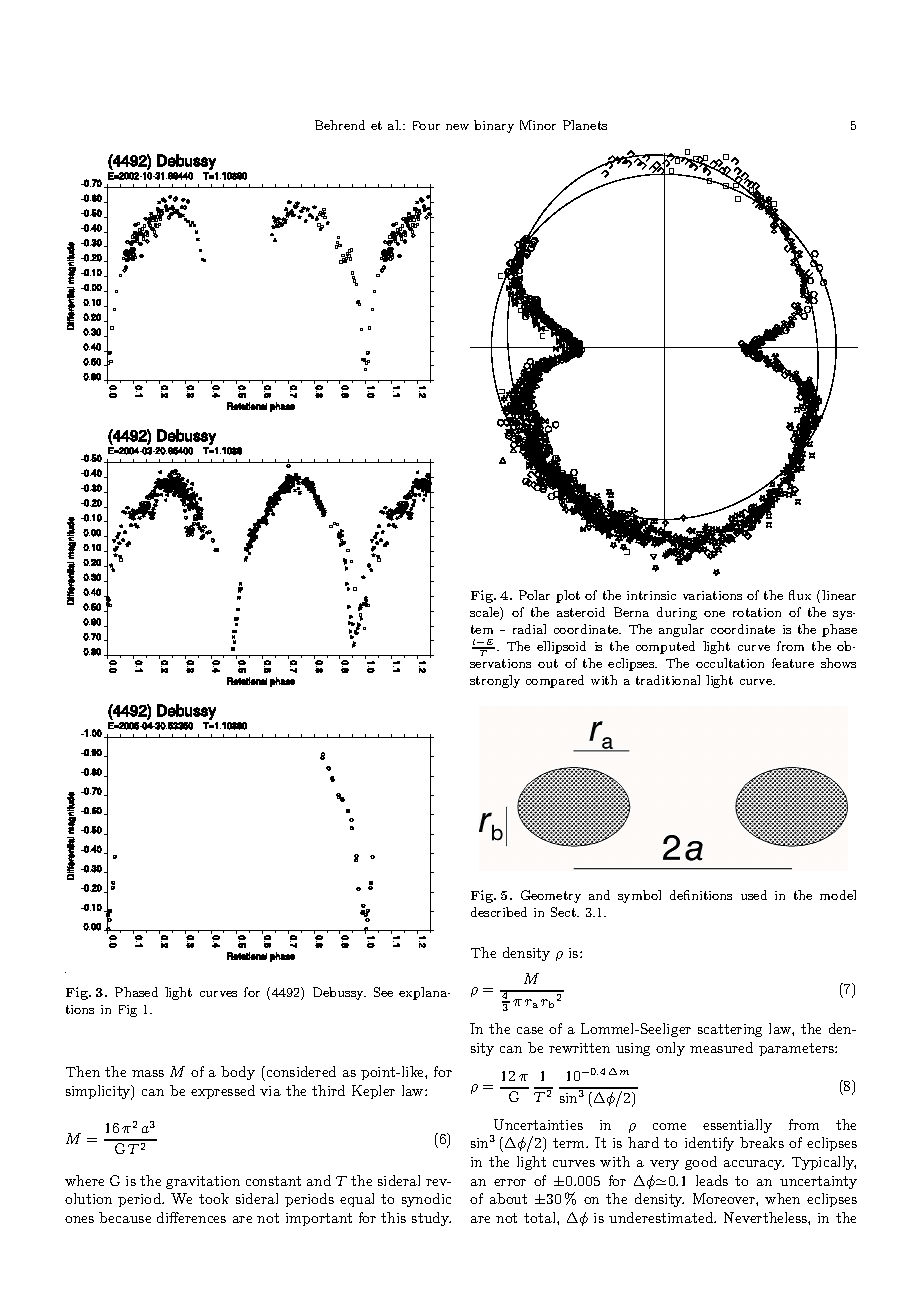 The width and height of the screenshot is (924, 1308). I want to click on plot, so click(568, 596).
